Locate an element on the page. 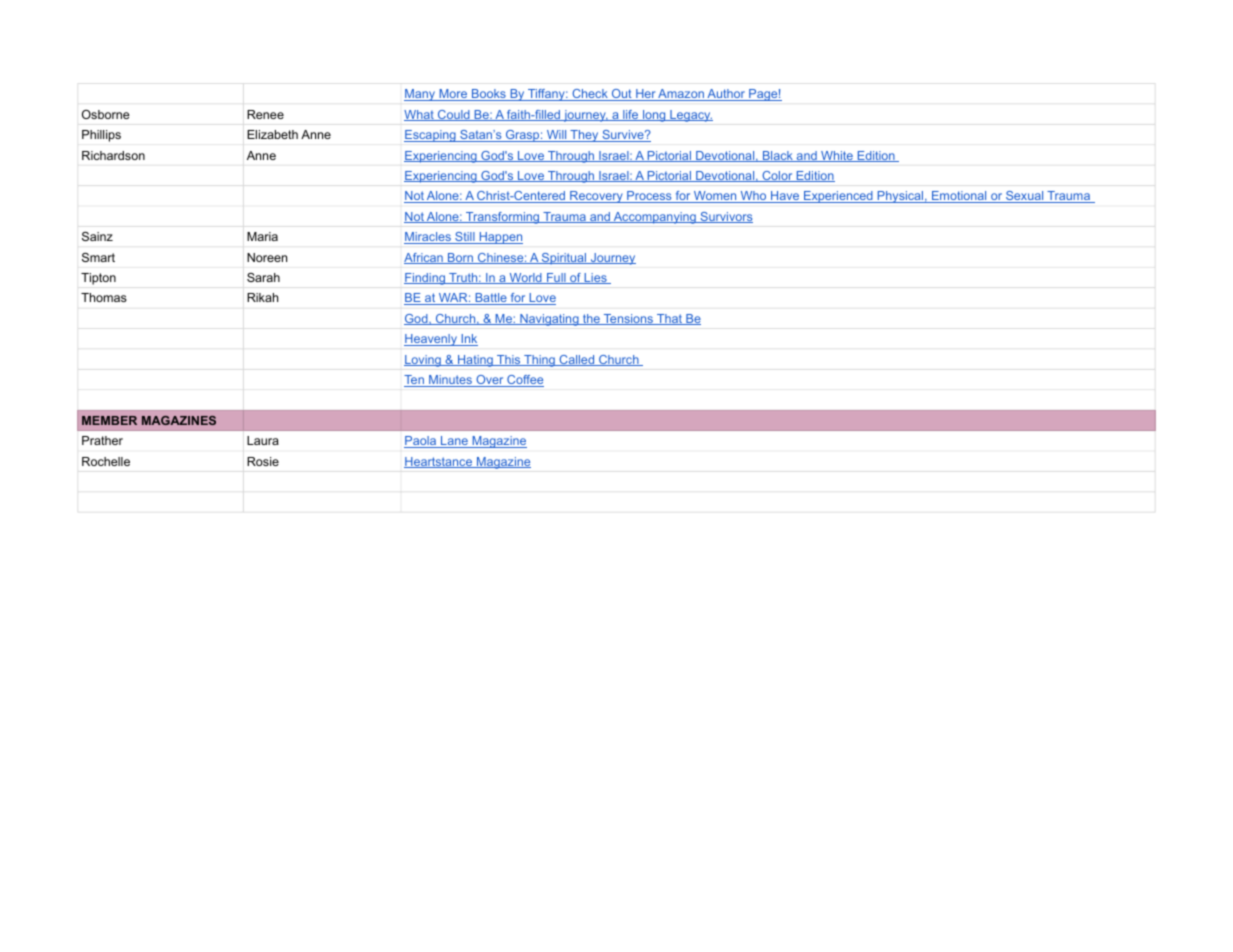 The image size is (1233, 952). Emotional is located at coordinates (959, 197).
